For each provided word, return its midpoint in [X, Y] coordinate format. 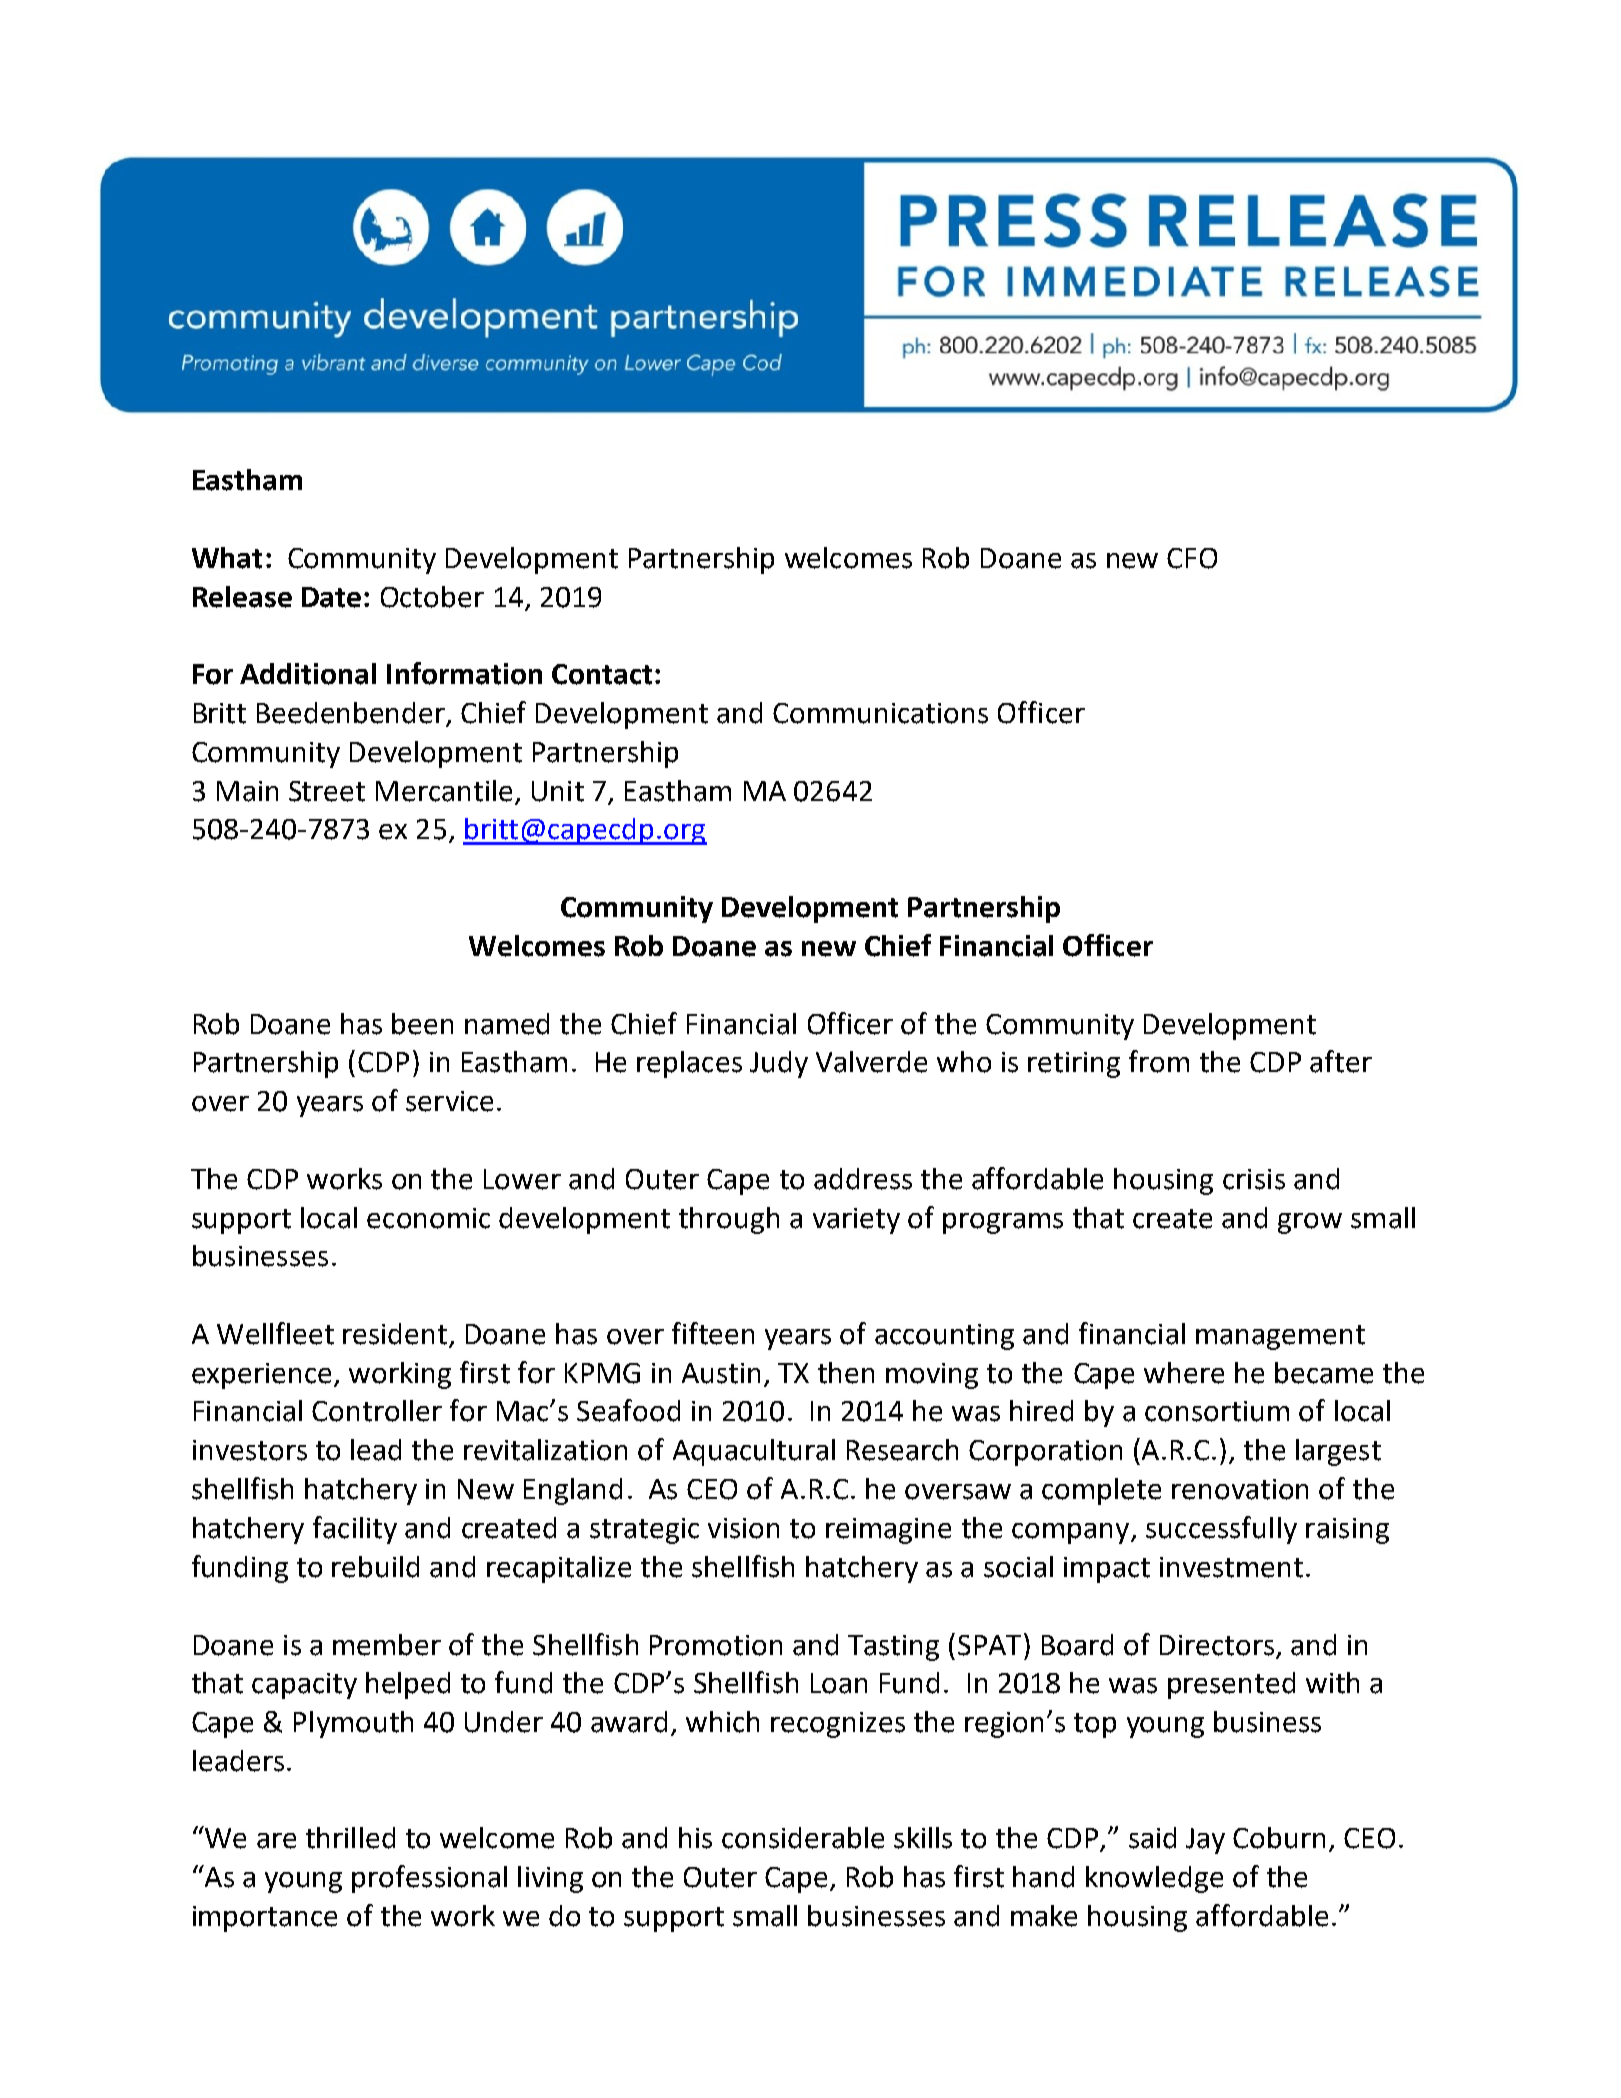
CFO [1192, 558]
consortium [1217, 1411]
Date [331, 597]
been [422, 1024]
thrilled [350, 1838]
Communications [880, 713]
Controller [377, 1411]
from [1159, 1061]
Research [902, 1450]
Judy [779, 1064]
